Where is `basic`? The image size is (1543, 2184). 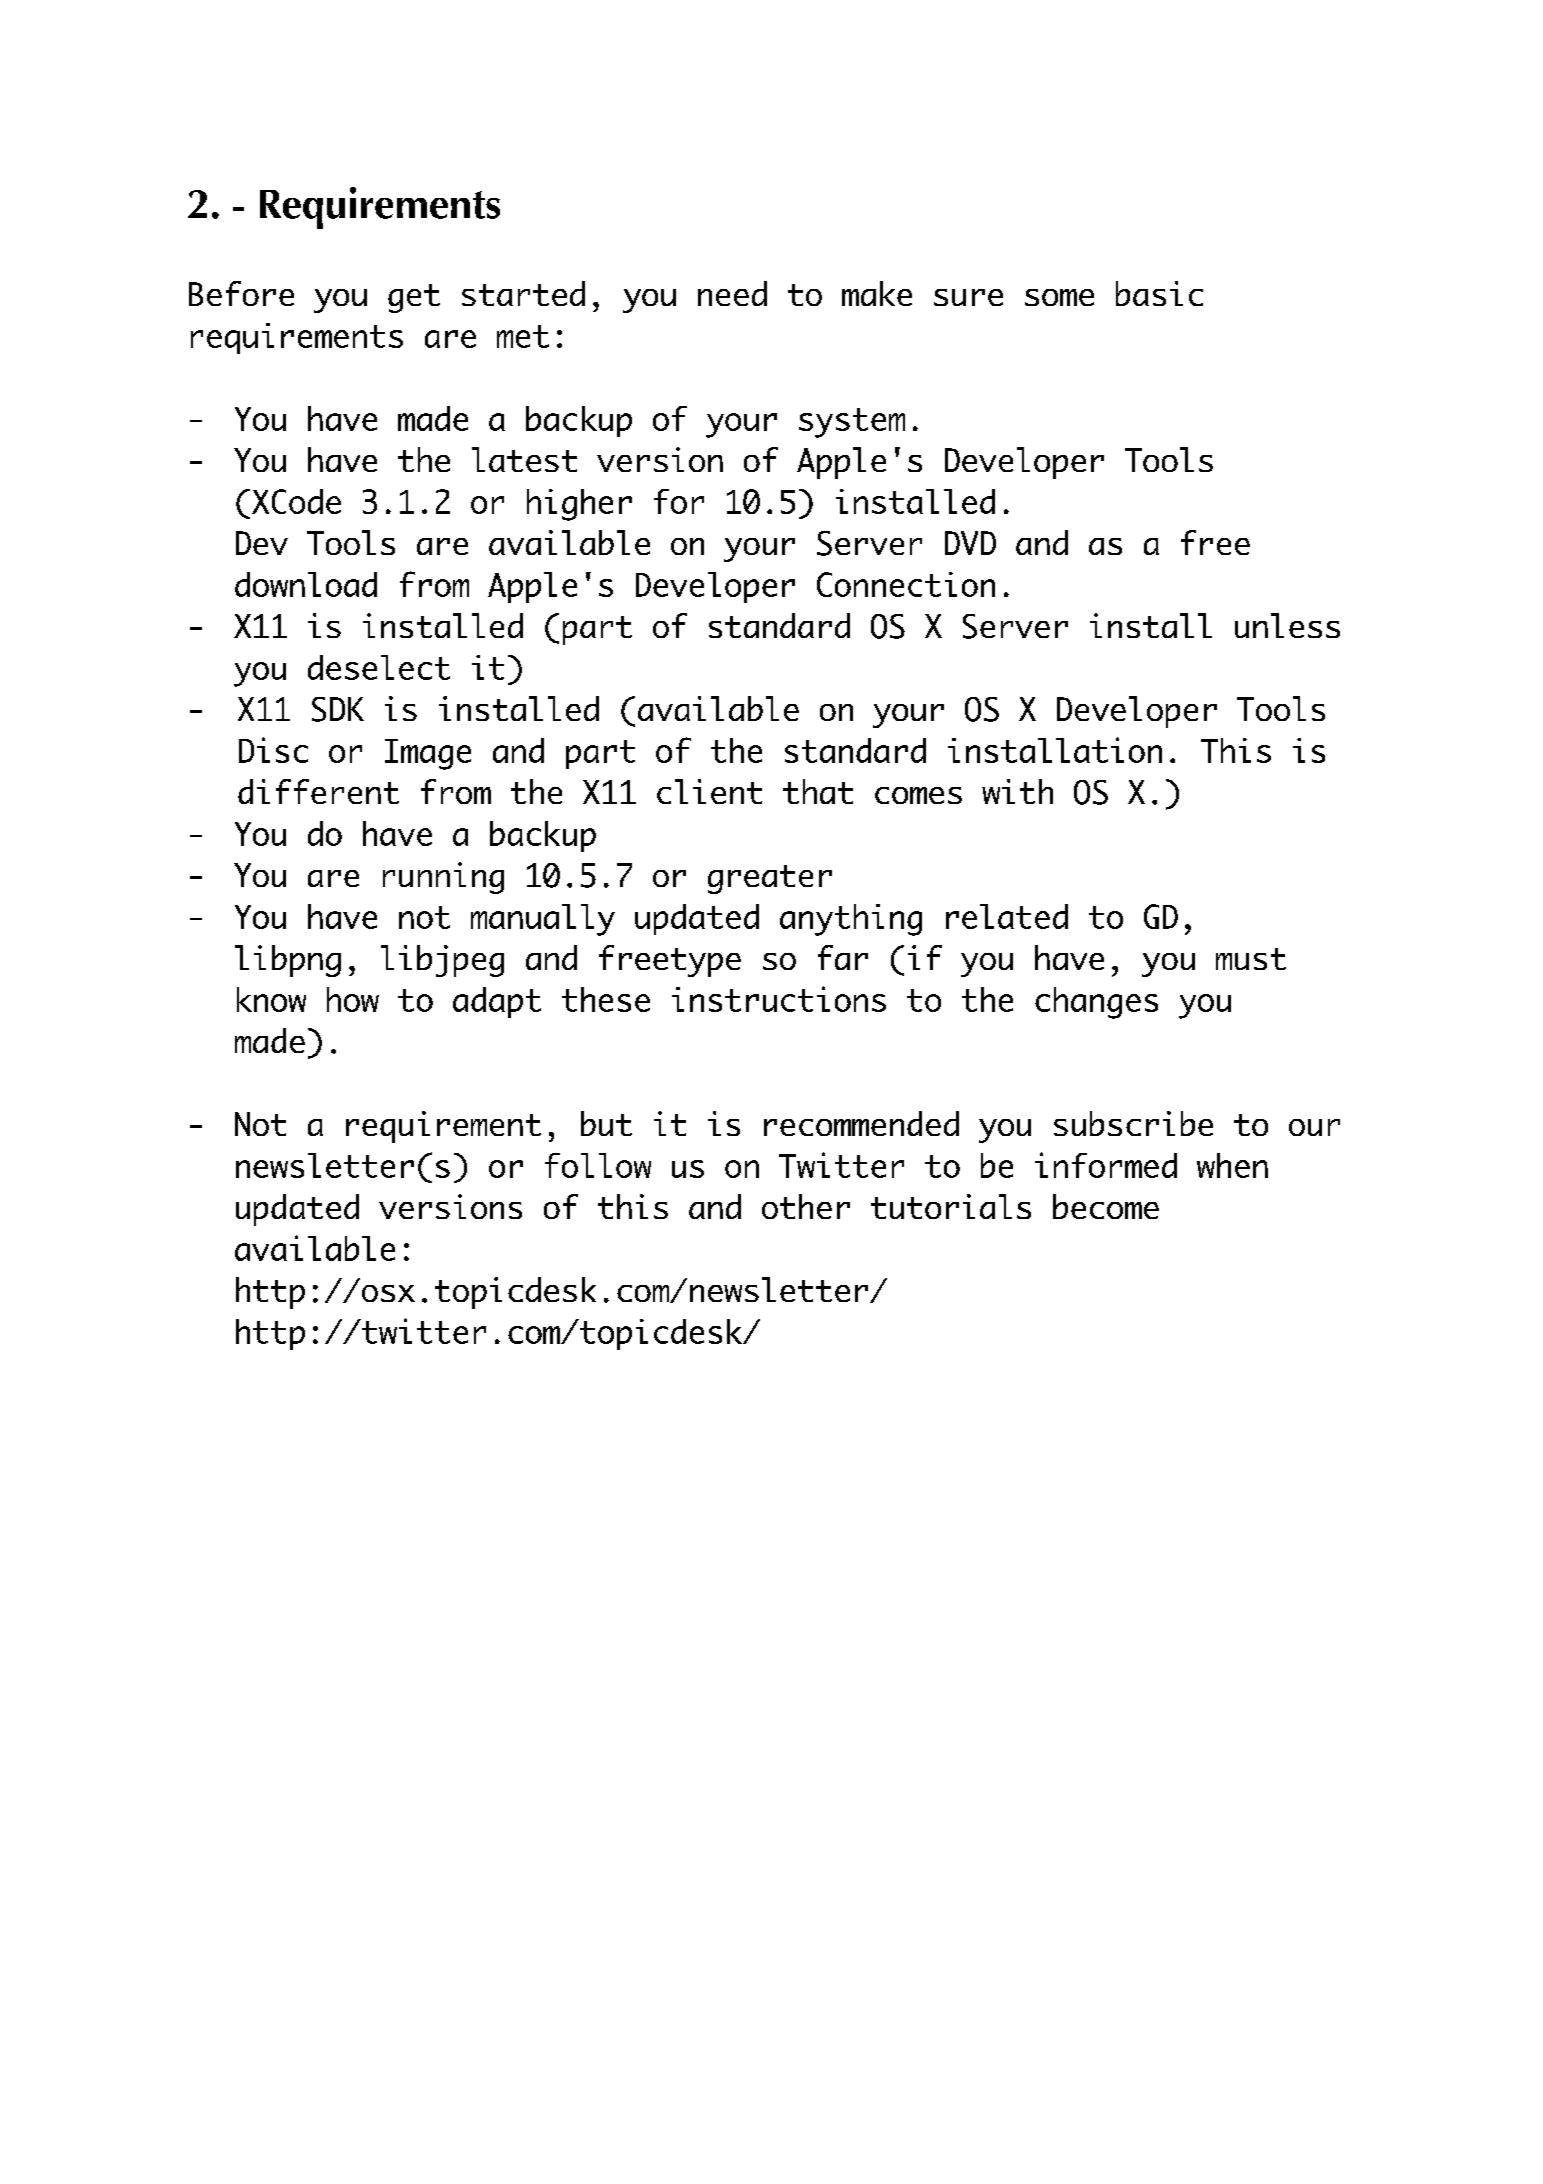 basic is located at coordinates (1159, 293).
